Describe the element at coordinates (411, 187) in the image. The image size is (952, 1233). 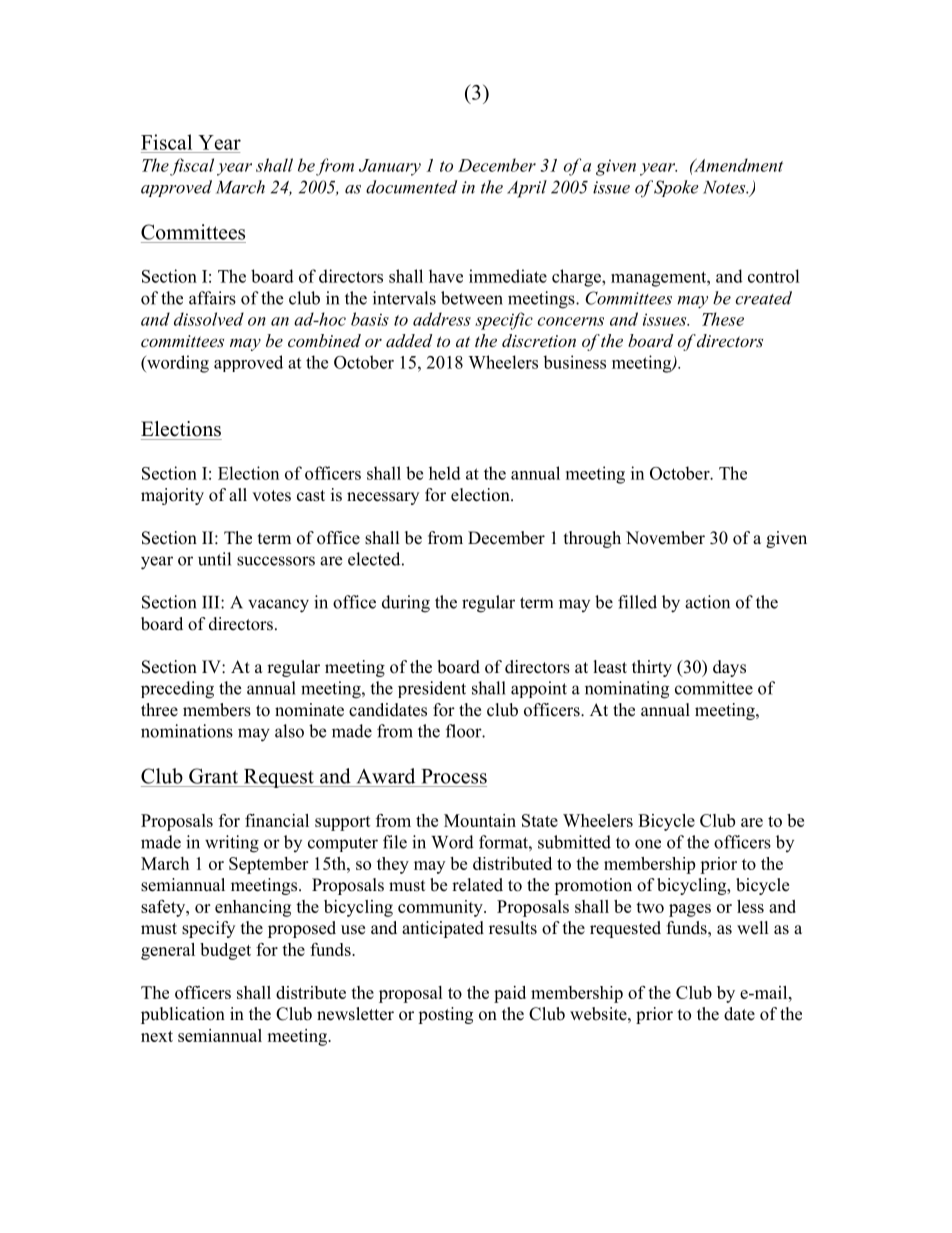
I see `documented` at that location.
